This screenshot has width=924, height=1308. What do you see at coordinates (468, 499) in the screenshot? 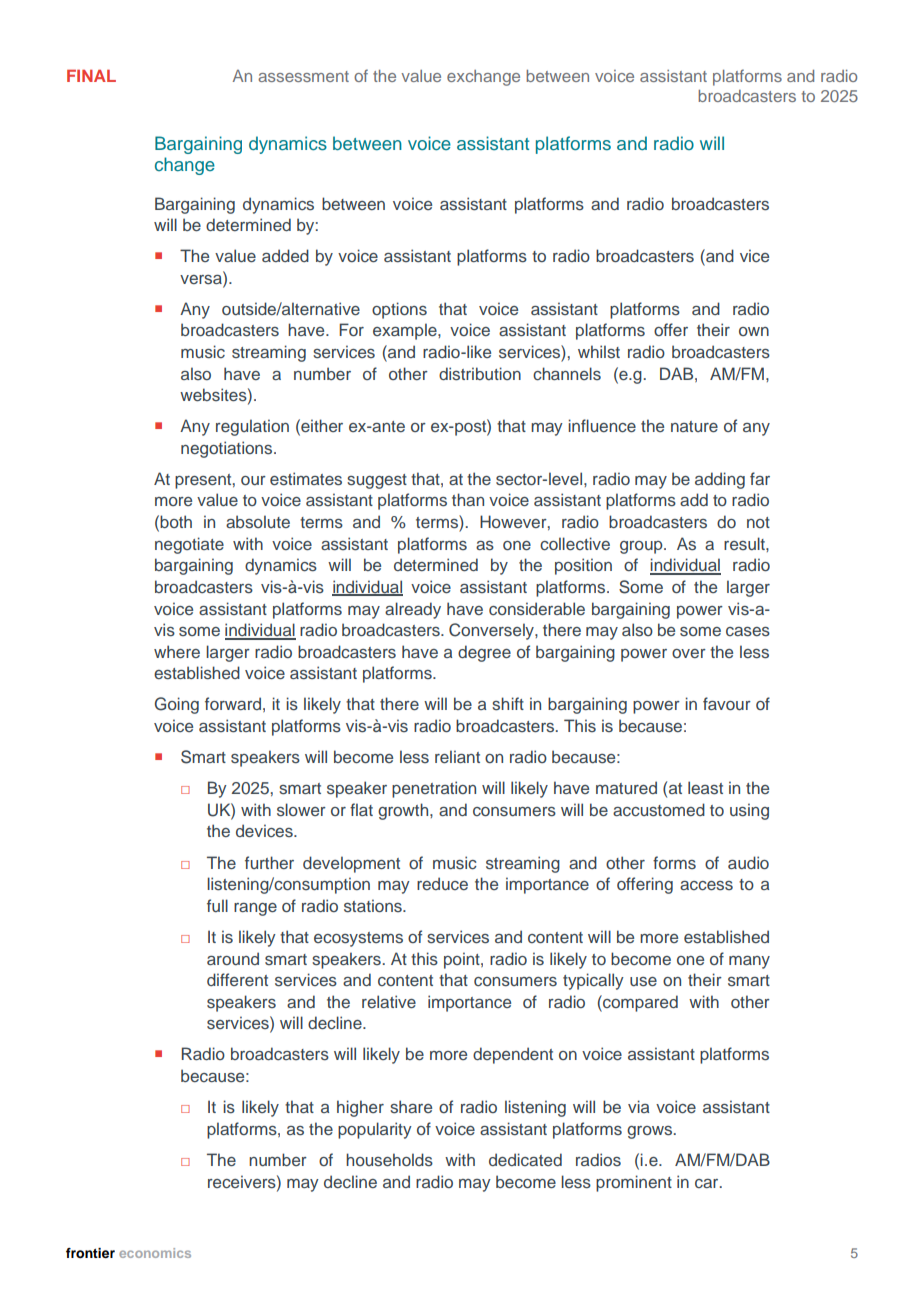
I see `than` at bounding box center [468, 499].
